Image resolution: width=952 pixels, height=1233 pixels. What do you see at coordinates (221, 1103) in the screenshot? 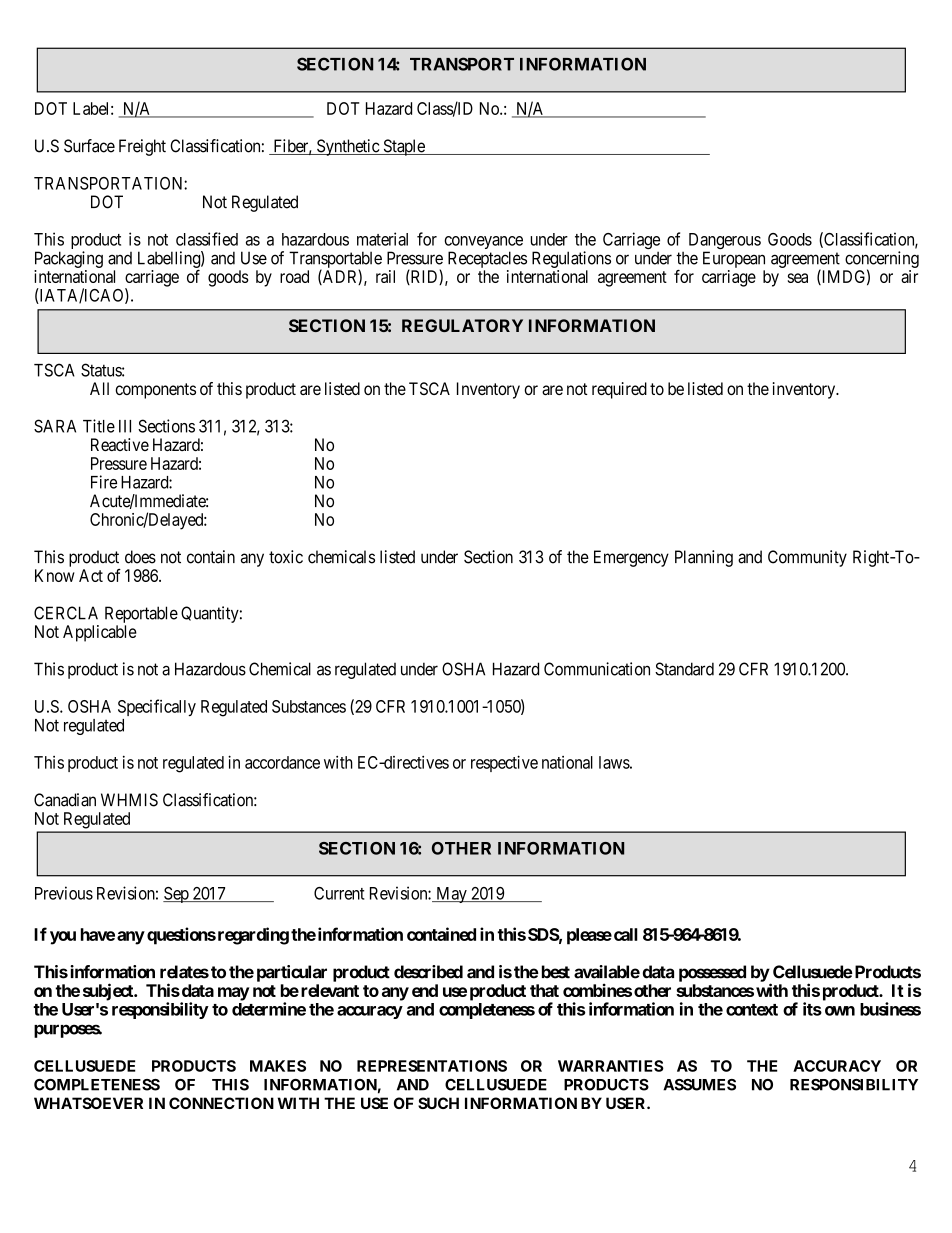
I see `CONNECTION` at bounding box center [221, 1103].
